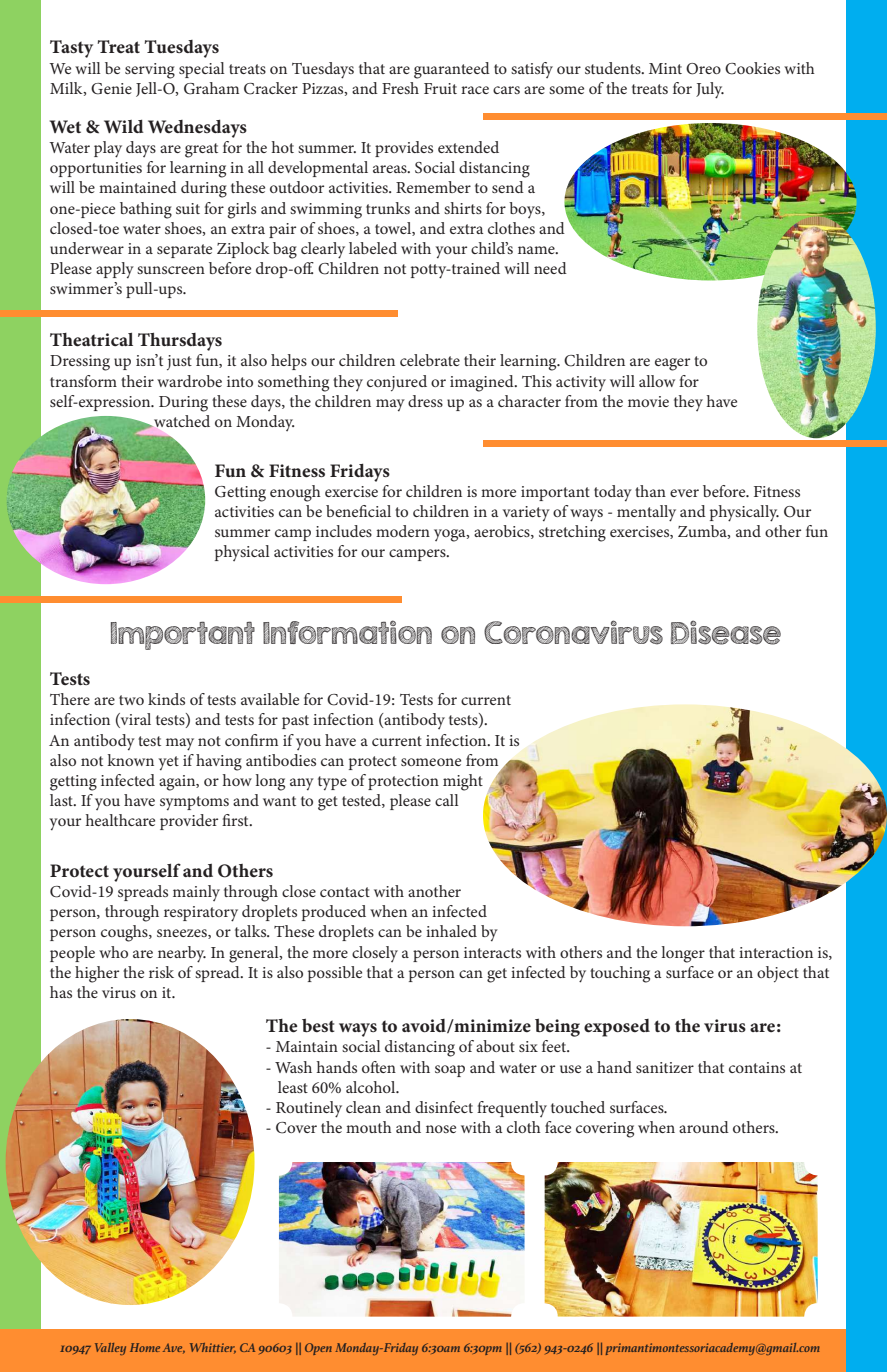 The width and height of the image is (887, 1372). What do you see at coordinates (131, 700) in the image?
I see `two` at bounding box center [131, 700].
